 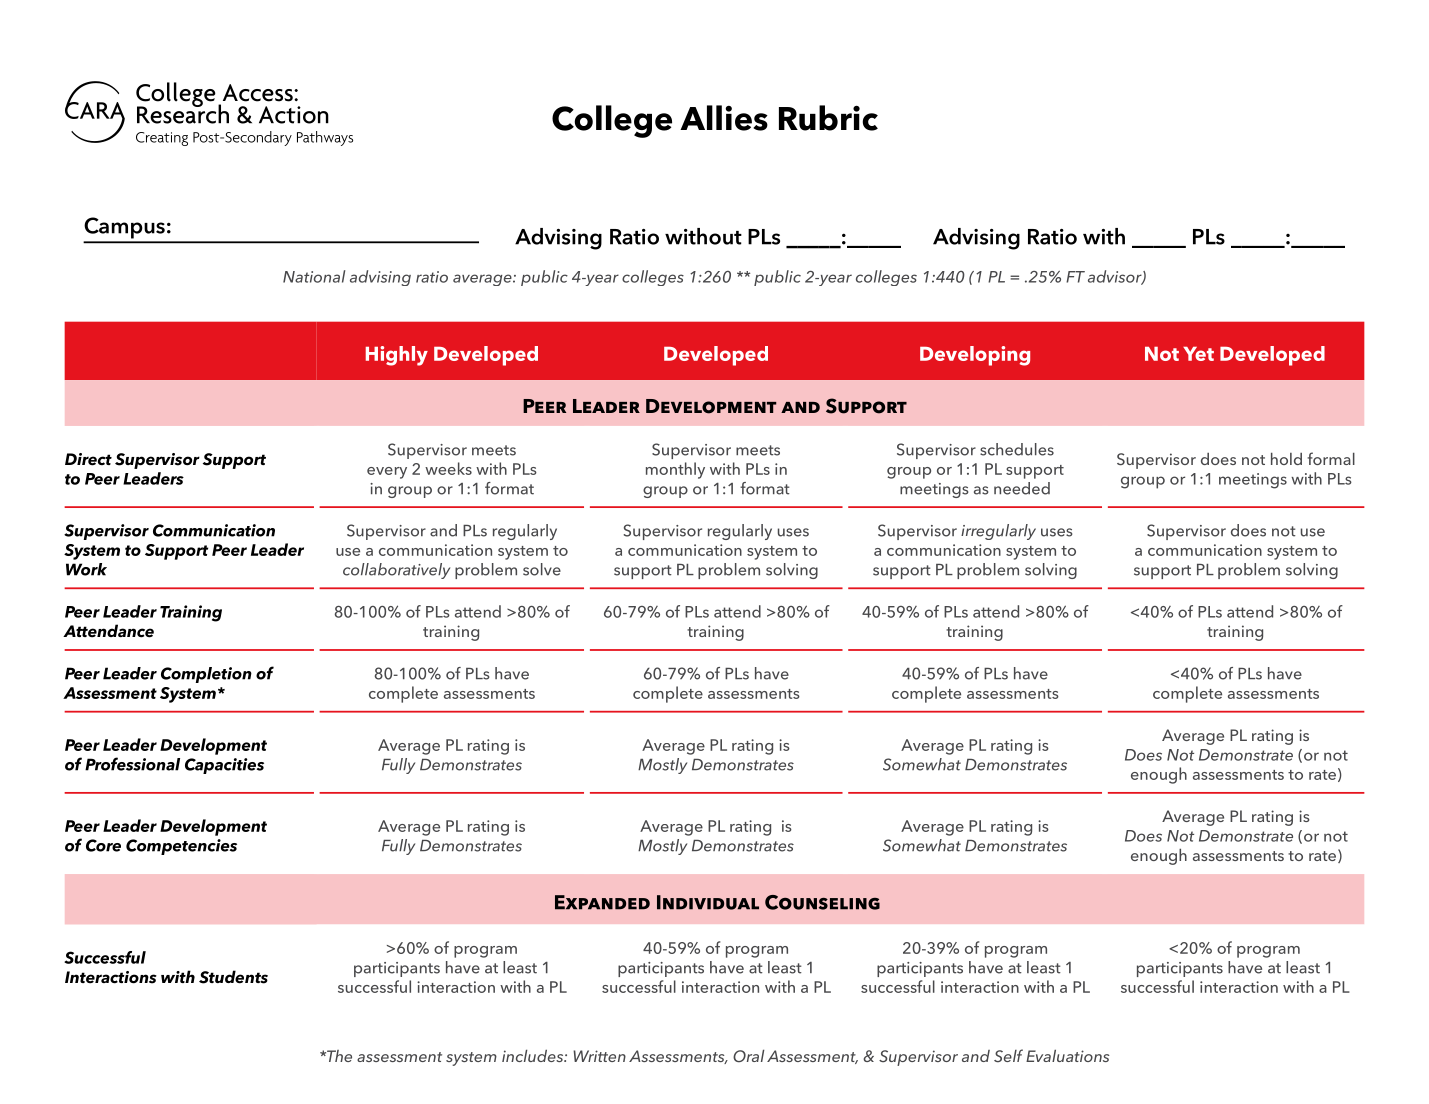 What do you see at coordinates (314, 276) in the screenshot?
I see `National` at bounding box center [314, 276].
